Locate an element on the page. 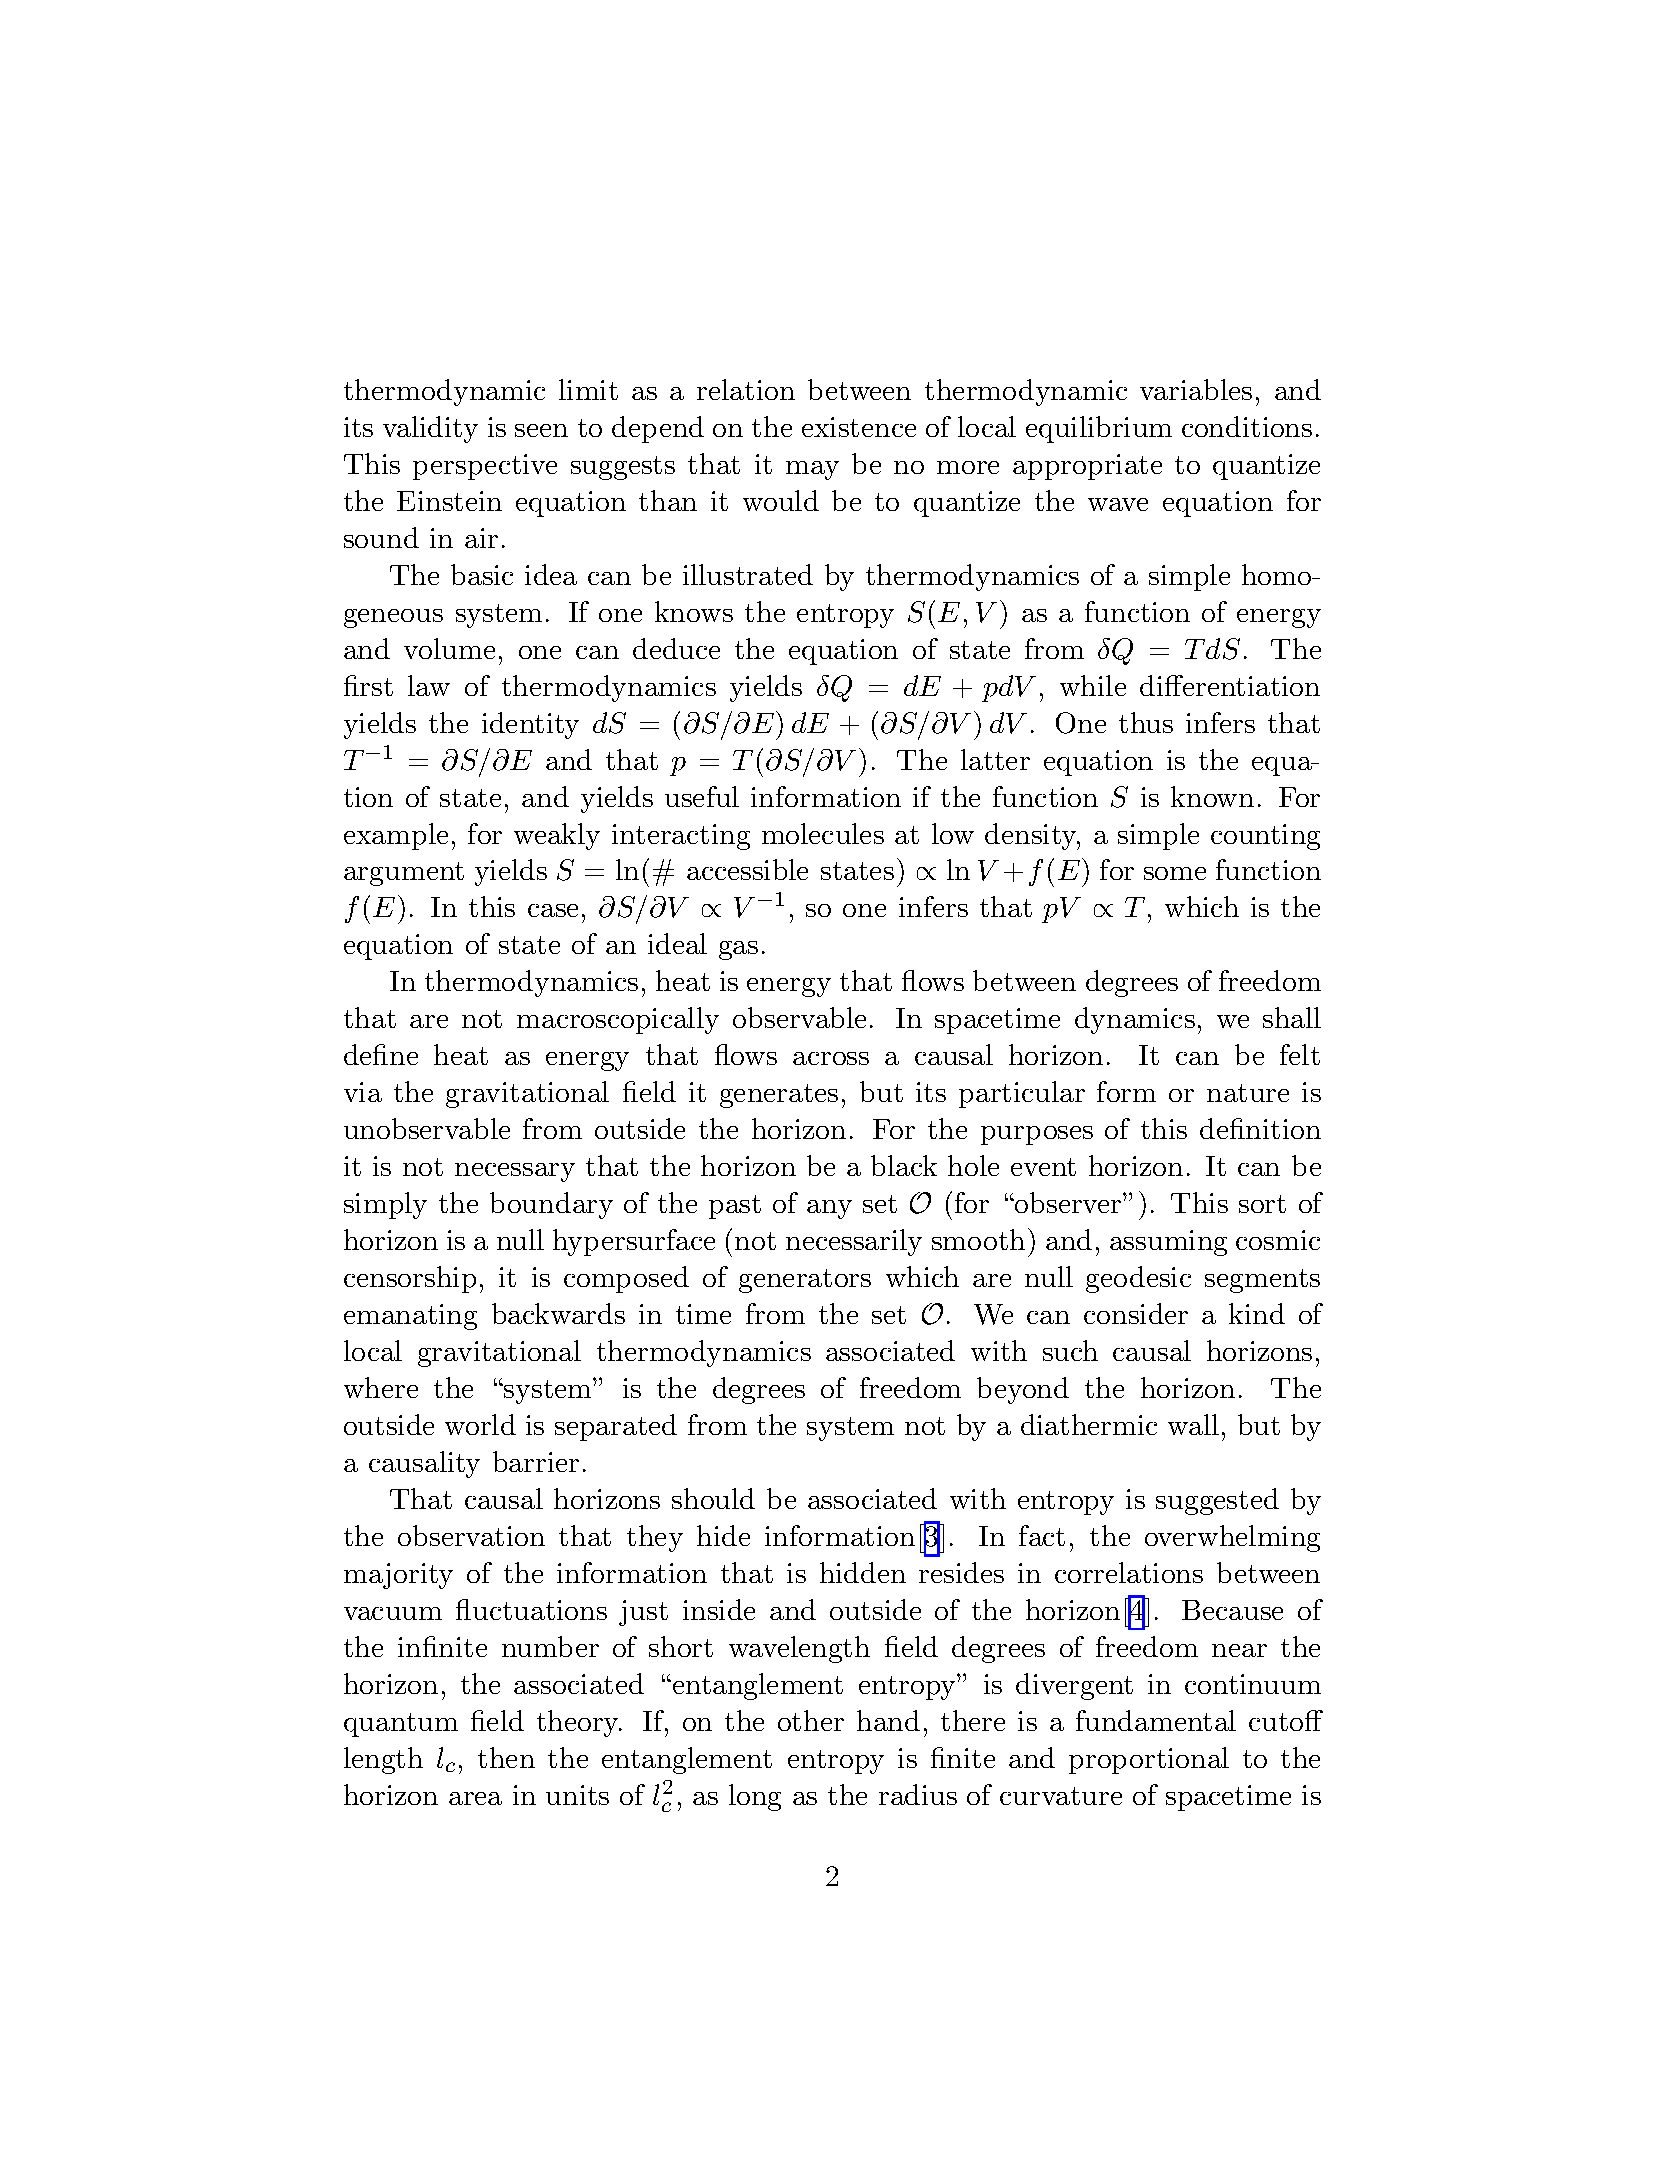  molecules is located at coordinates (823, 833).
